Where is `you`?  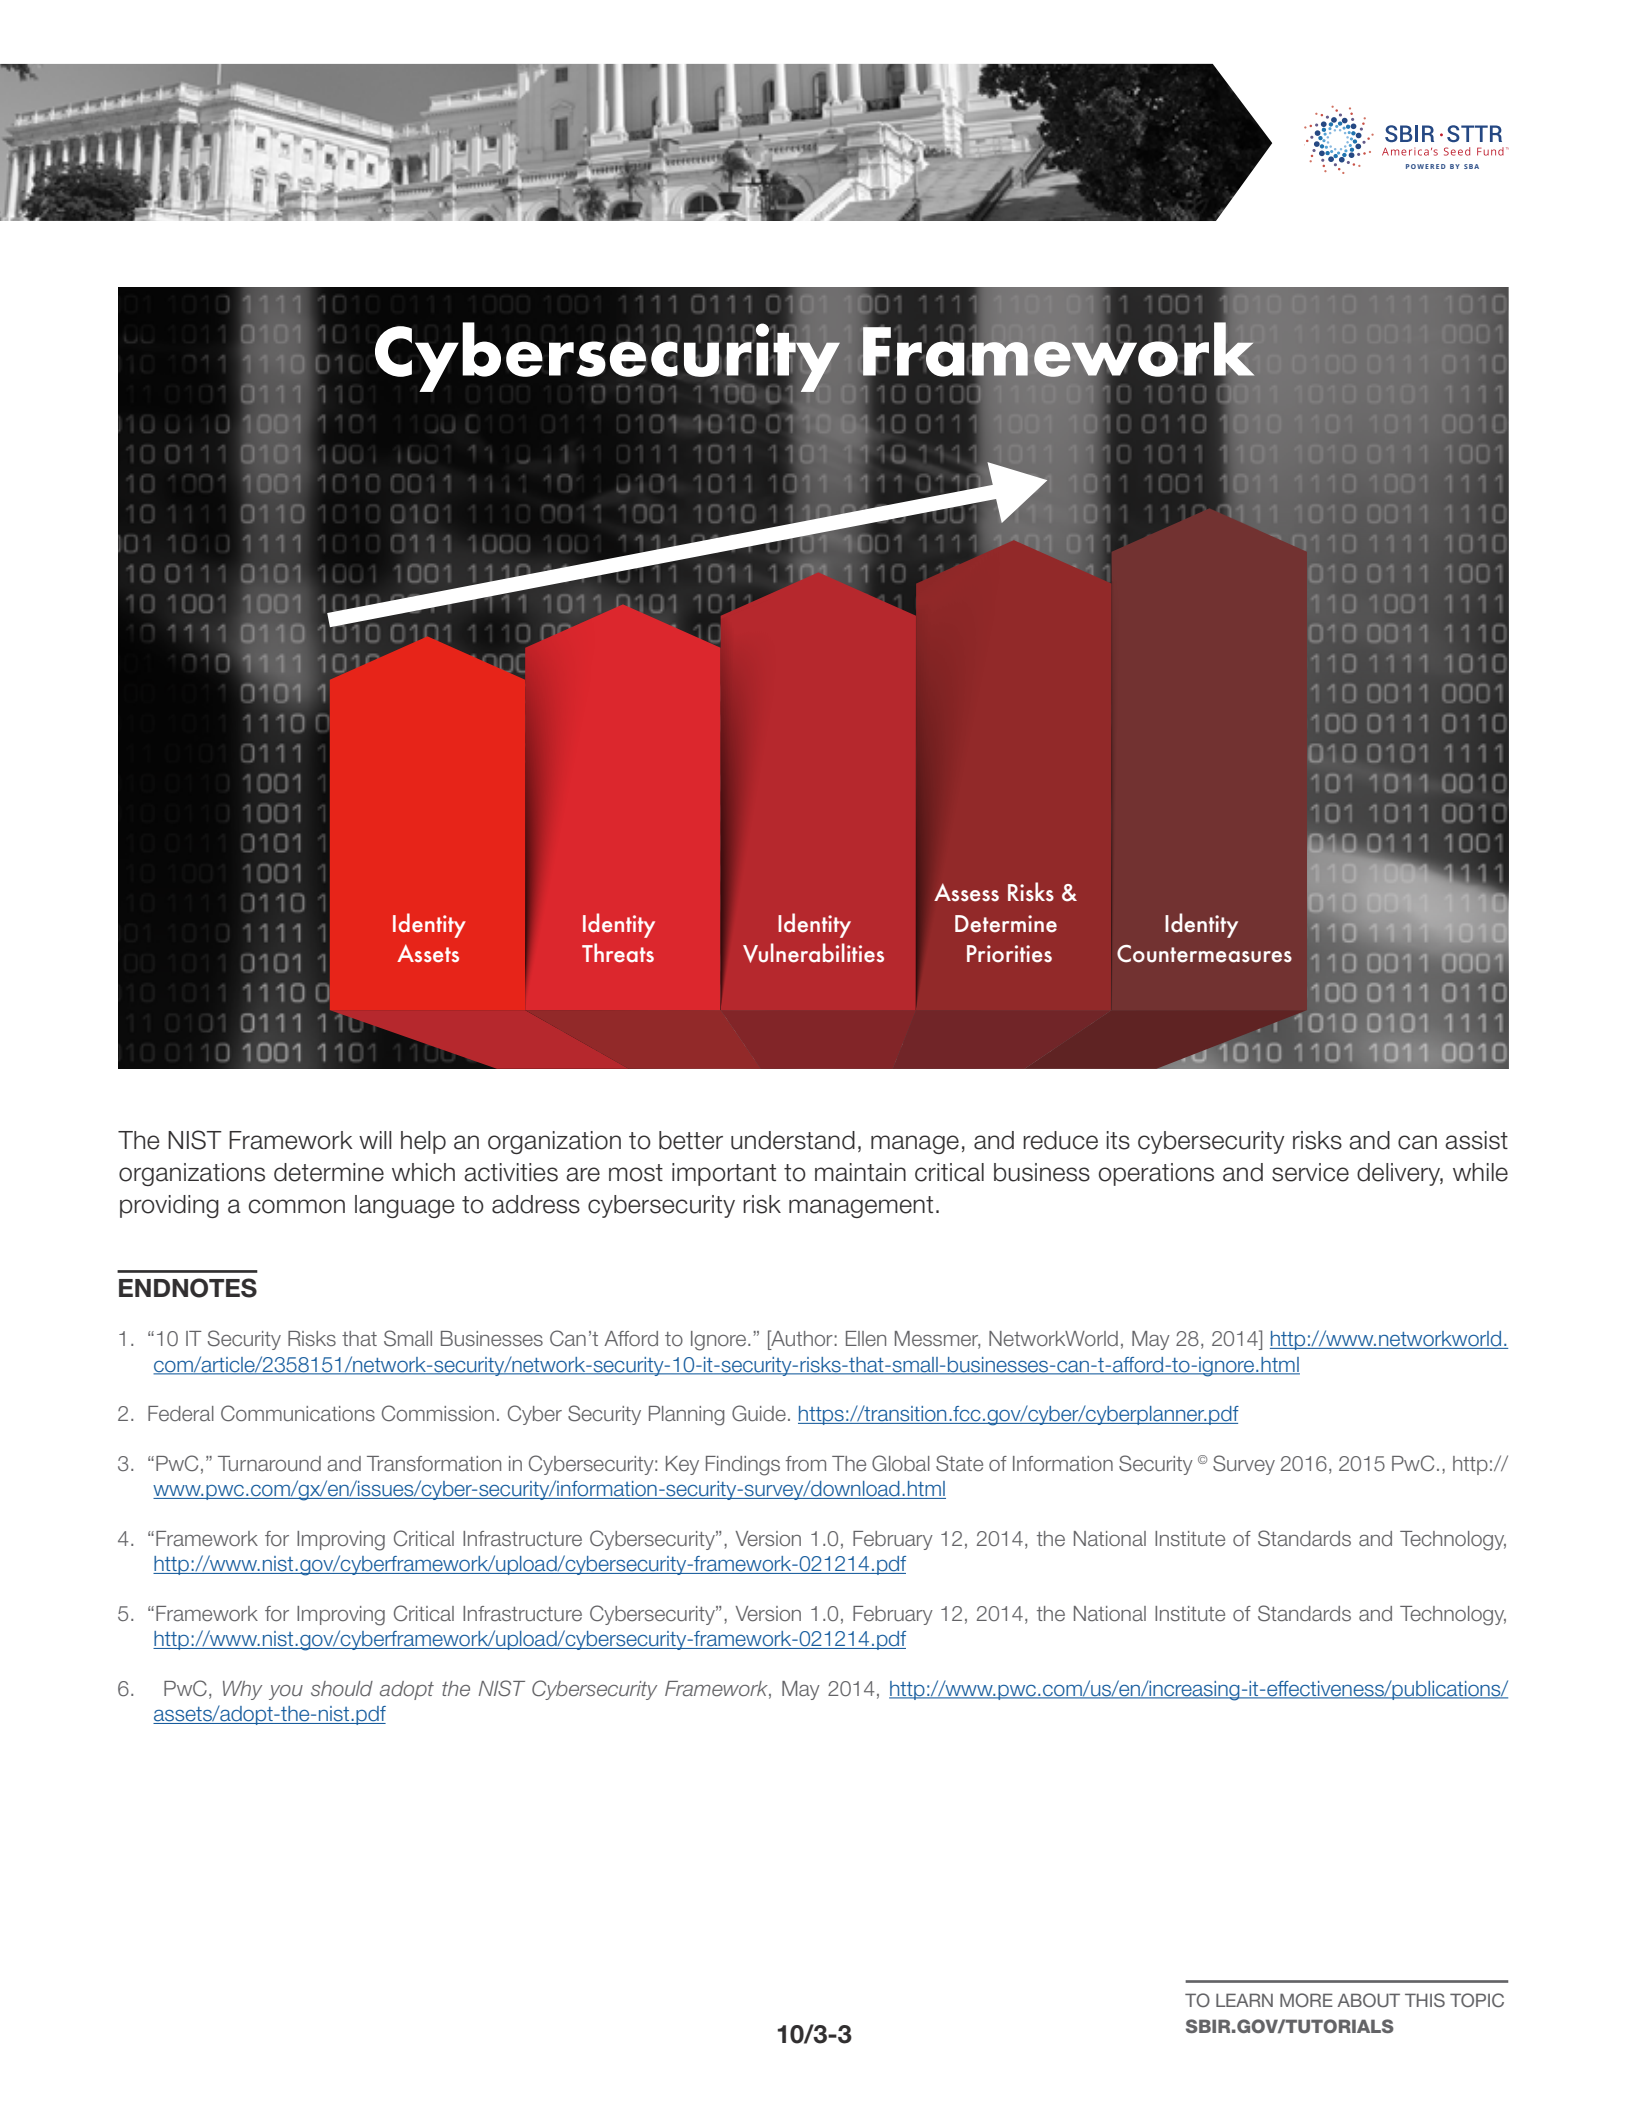
you is located at coordinates (286, 1692).
